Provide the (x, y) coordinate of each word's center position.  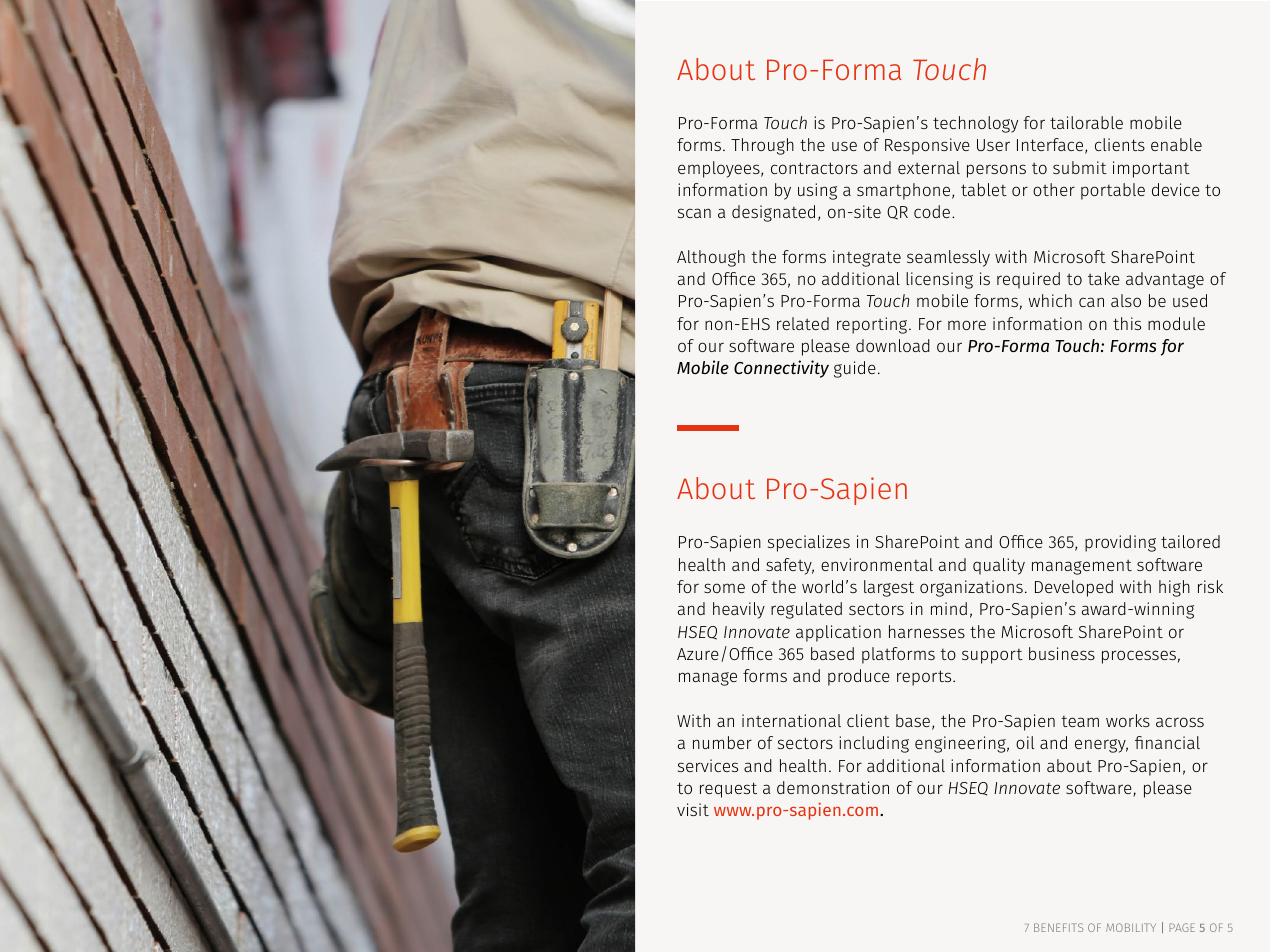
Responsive (927, 146)
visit (693, 809)
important (1151, 169)
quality (999, 566)
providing (1120, 543)
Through (762, 146)
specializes (809, 543)
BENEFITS (1058, 927)
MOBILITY (1131, 927)
